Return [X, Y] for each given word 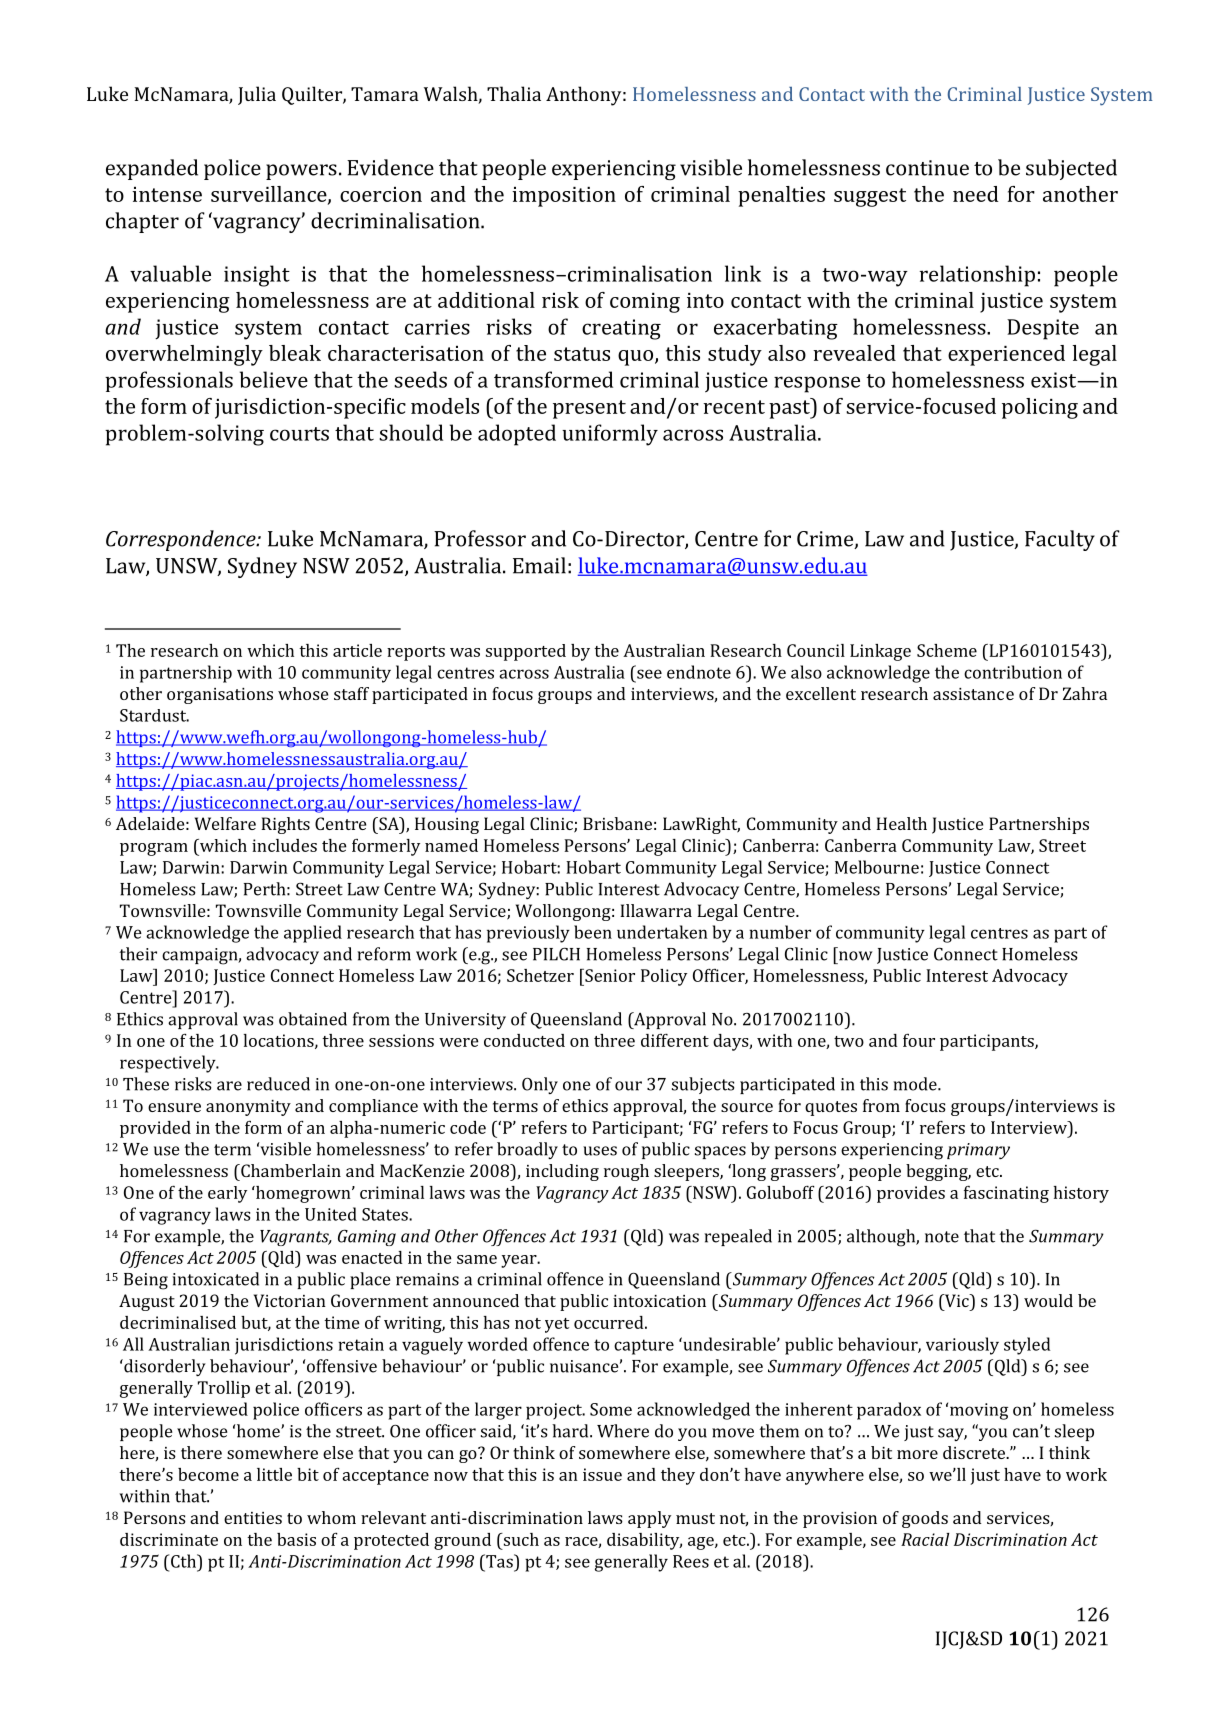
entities [253, 1518]
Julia [257, 95]
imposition [564, 197]
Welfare [225, 823]
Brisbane [617, 823]
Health [901, 823]
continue [927, 168]
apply [649, 1519]
